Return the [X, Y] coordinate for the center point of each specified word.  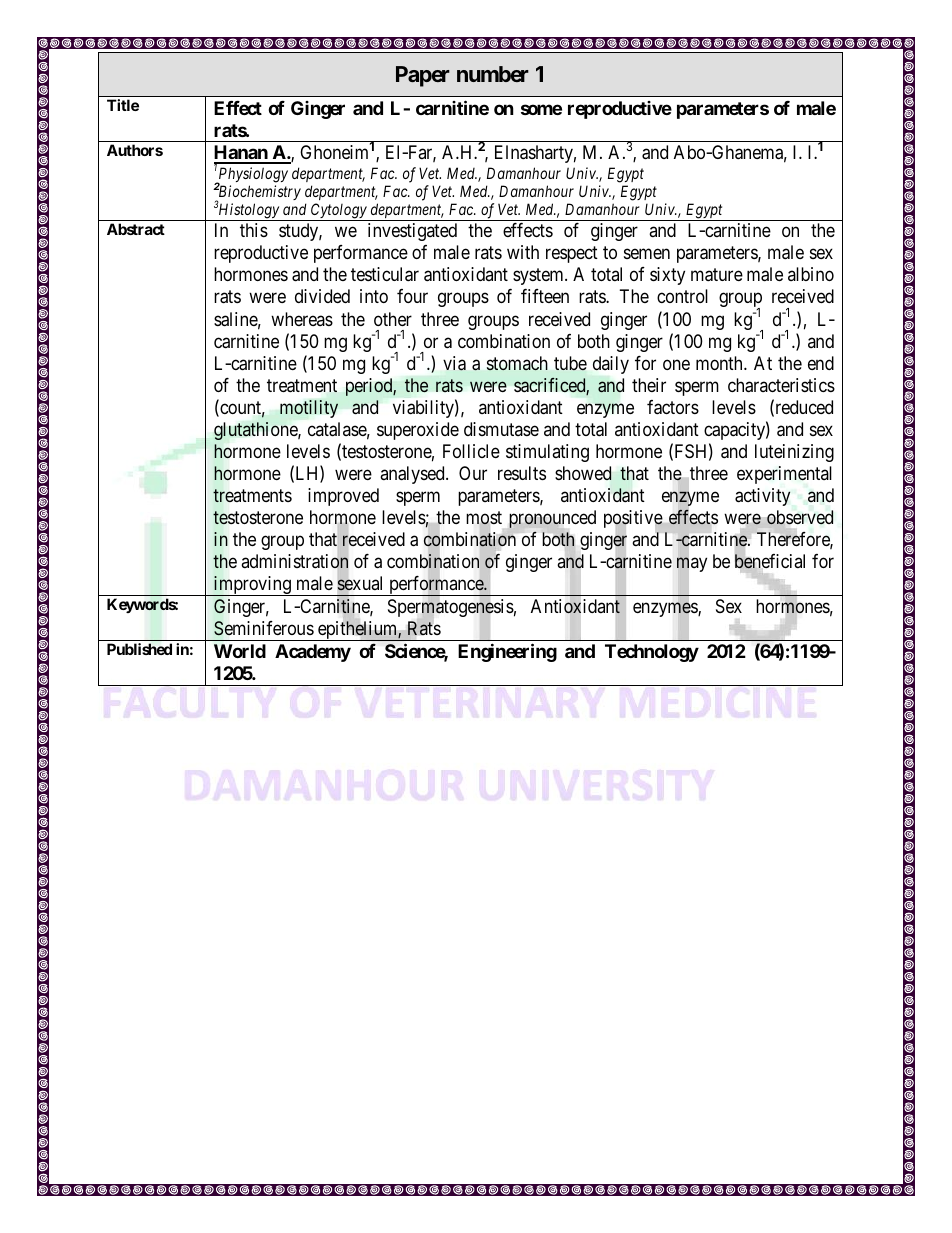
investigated [412, 232]
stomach [517, 363]
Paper [423, 76]
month [720, 363]
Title [123, 105]
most [484, 519]
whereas [302, 319]
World [240, 651]
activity [762, 497]
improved [343, 497]
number [493, 74]
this [254, 230]
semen [647, 254]
